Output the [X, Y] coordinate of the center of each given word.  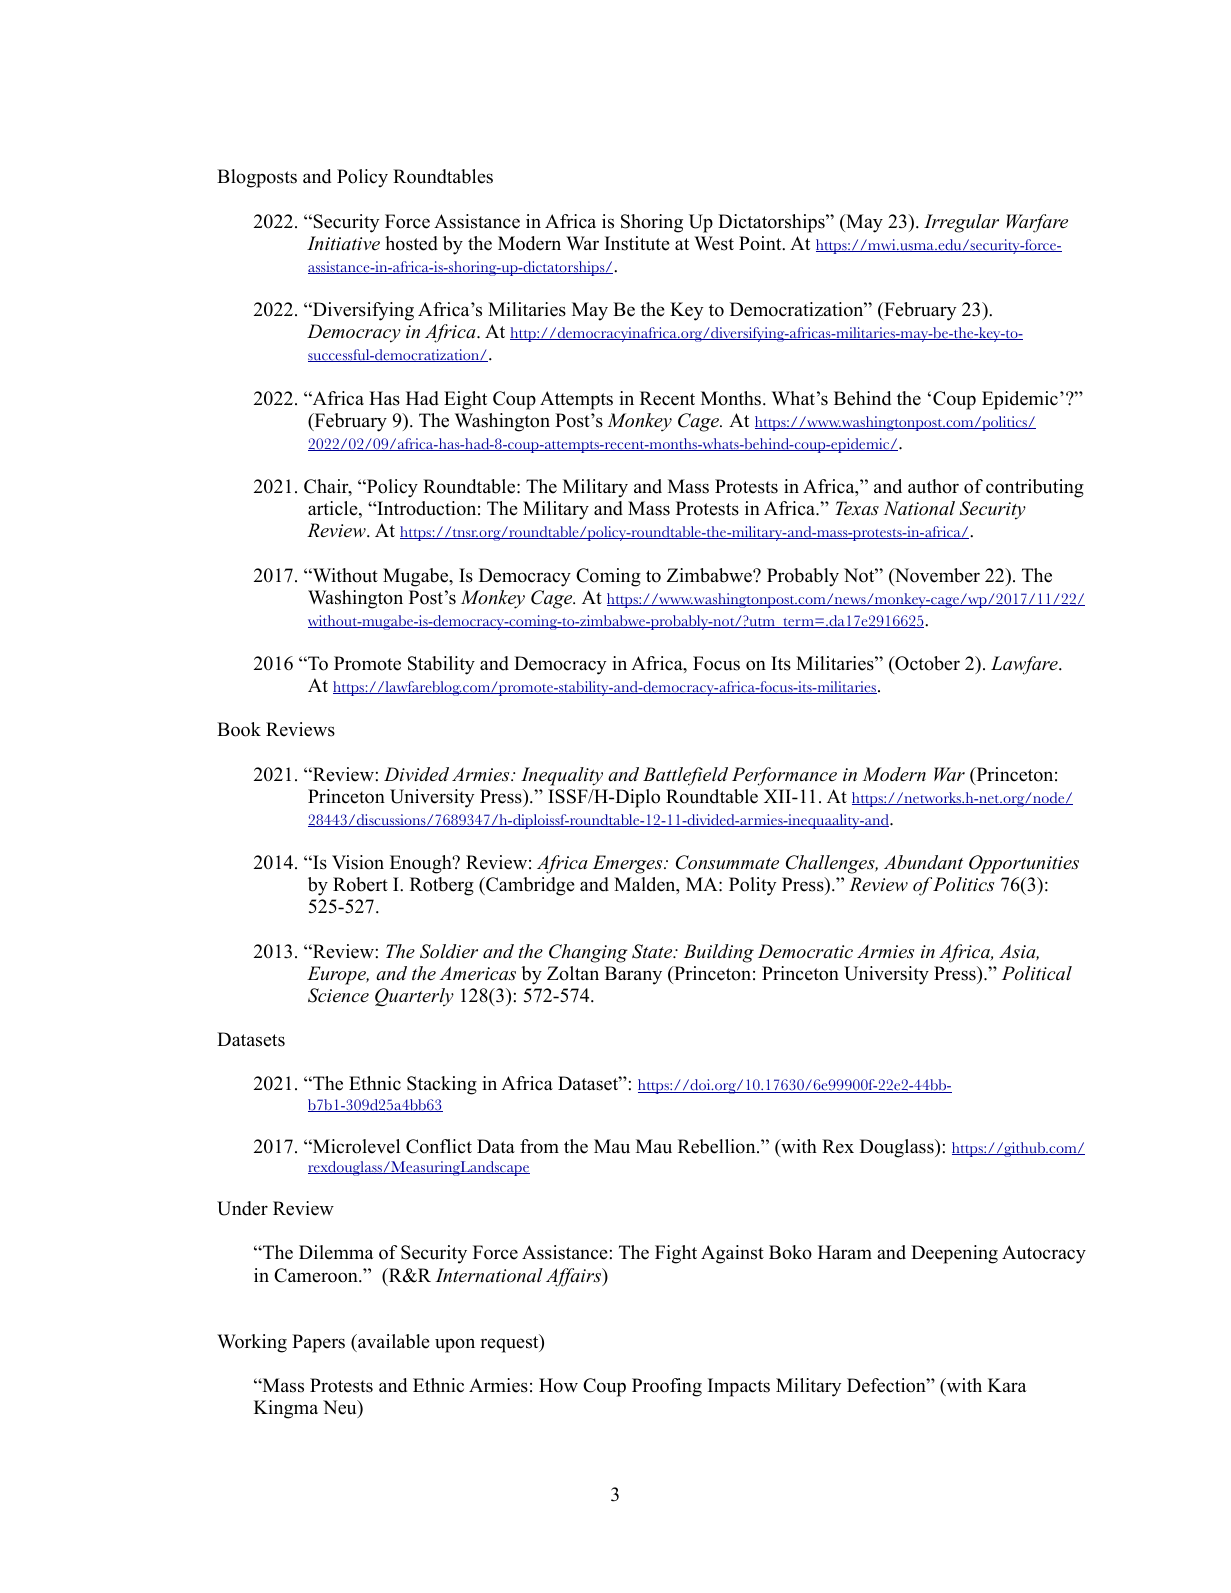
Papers [318, 1343]
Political [1037, 973]
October [926, 663]
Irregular [961, 223]
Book [239, 729]
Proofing [667, 1387]
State [653, 951]
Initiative [343, 243]
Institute [637, 243]
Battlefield [685, 776]
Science [338, 995]
